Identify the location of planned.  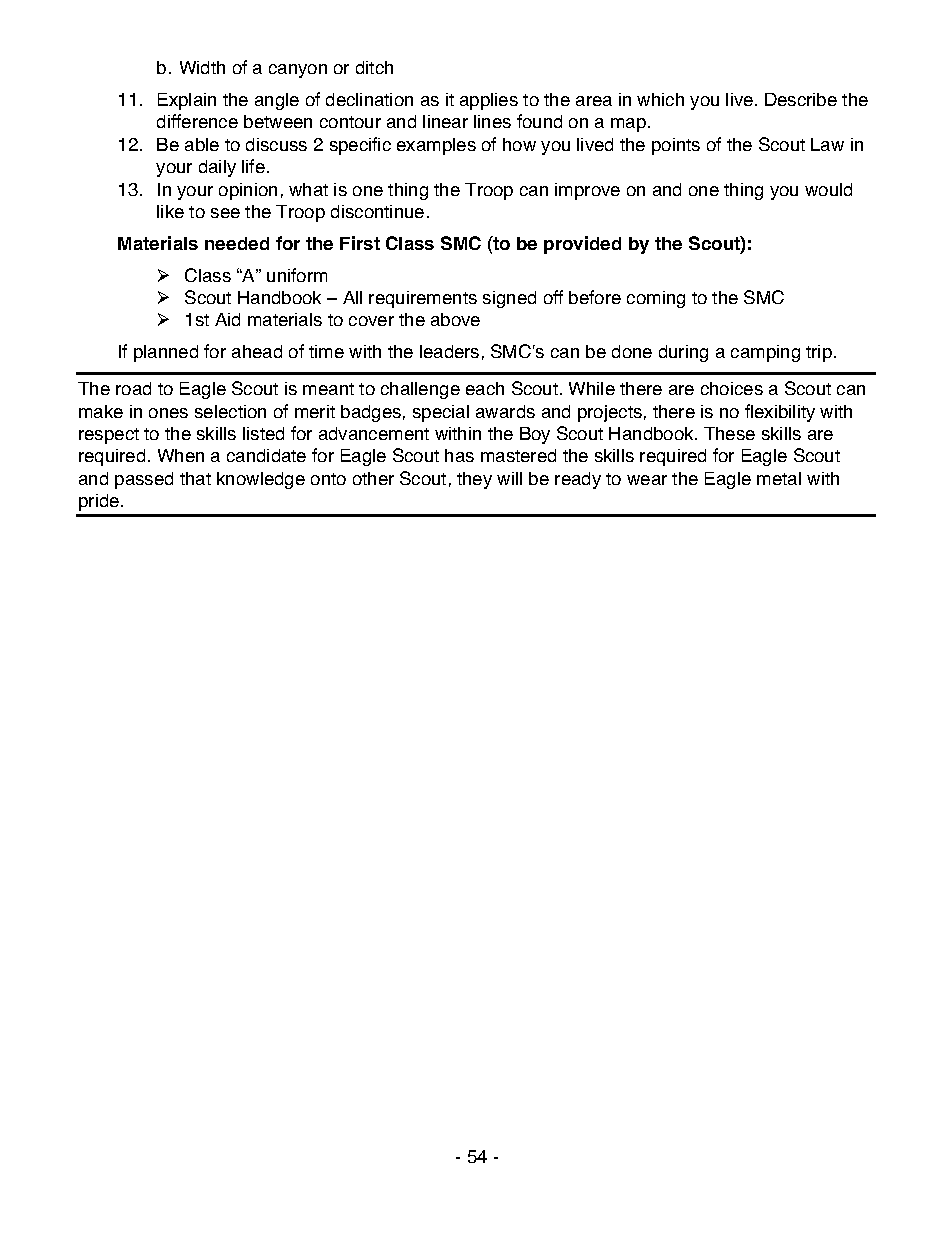
(166, 353).
